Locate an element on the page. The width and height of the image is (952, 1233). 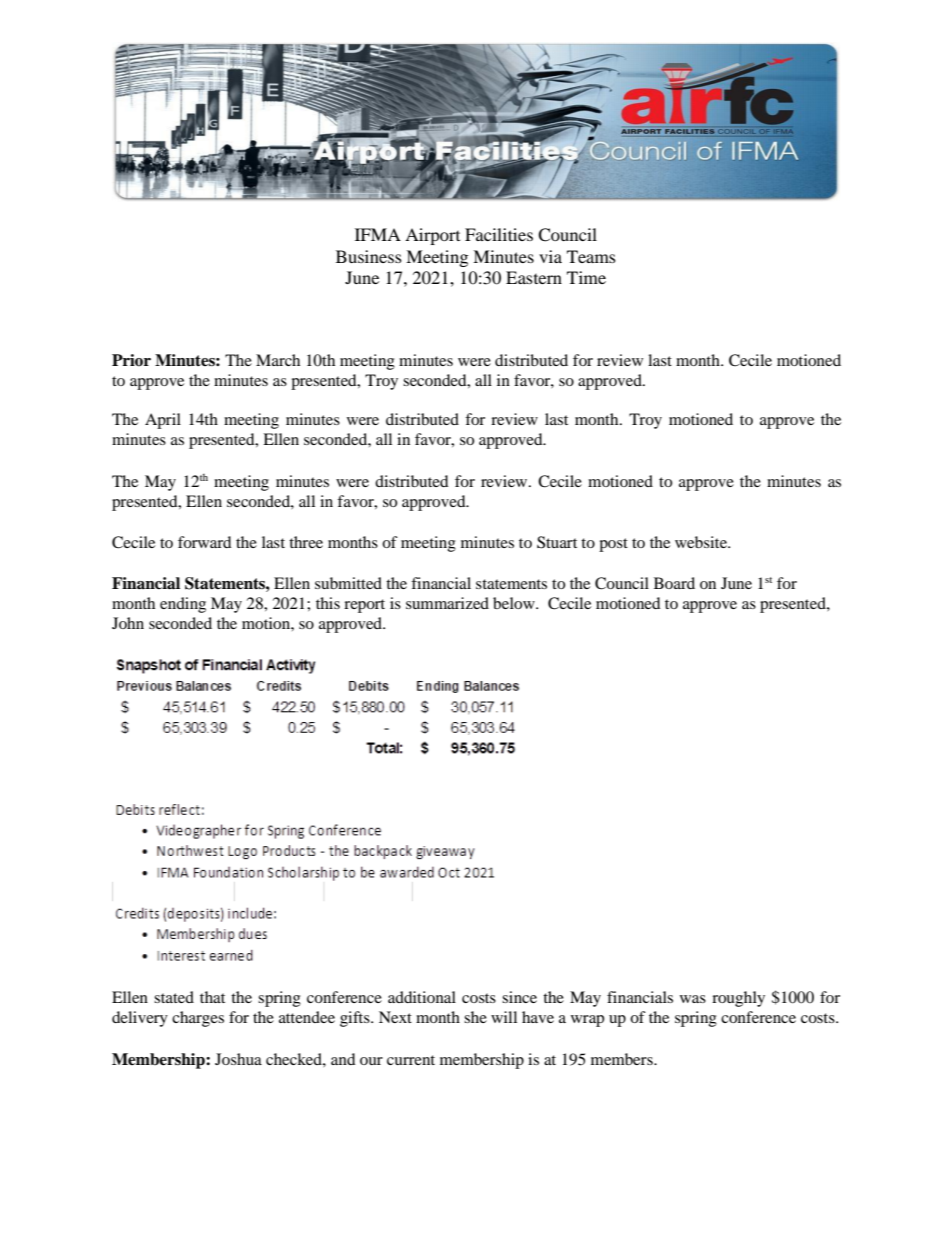
ending is located at coordinates (183, 605).
